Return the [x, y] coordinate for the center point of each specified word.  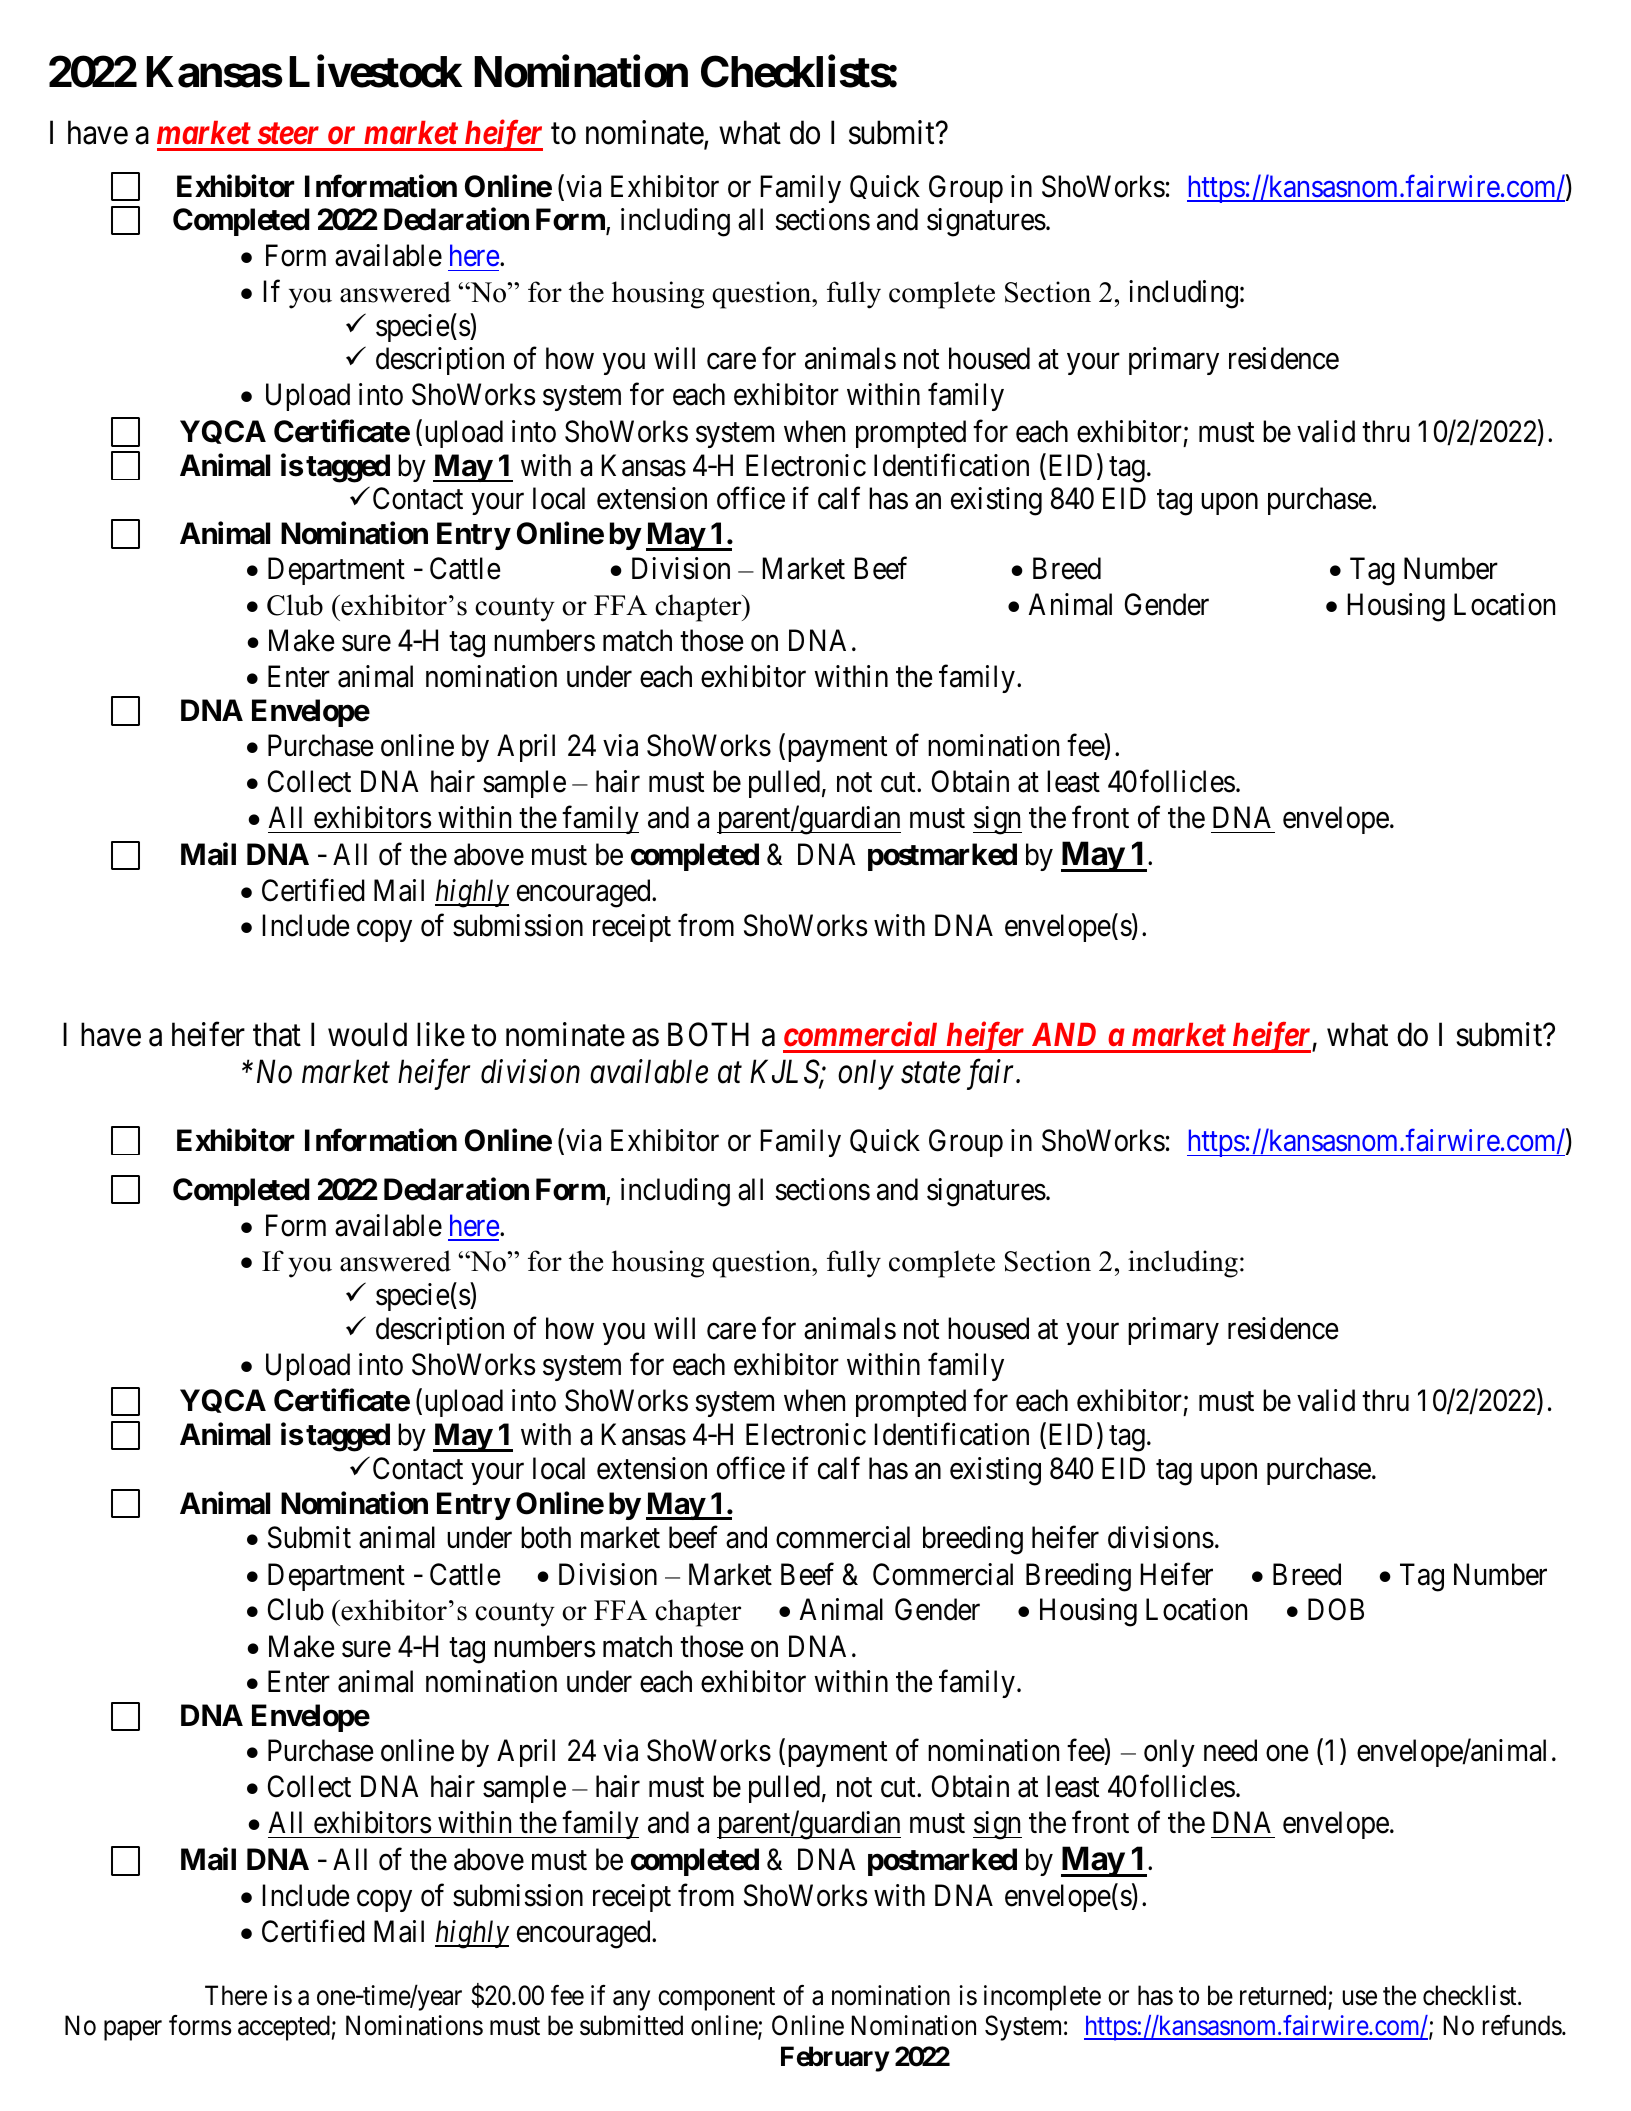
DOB [1336, 1610]
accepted [284, 2028]
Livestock [375, 72]
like [441, 1034]
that [277, 1034]
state [931, 1074]
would [367, 1034]
